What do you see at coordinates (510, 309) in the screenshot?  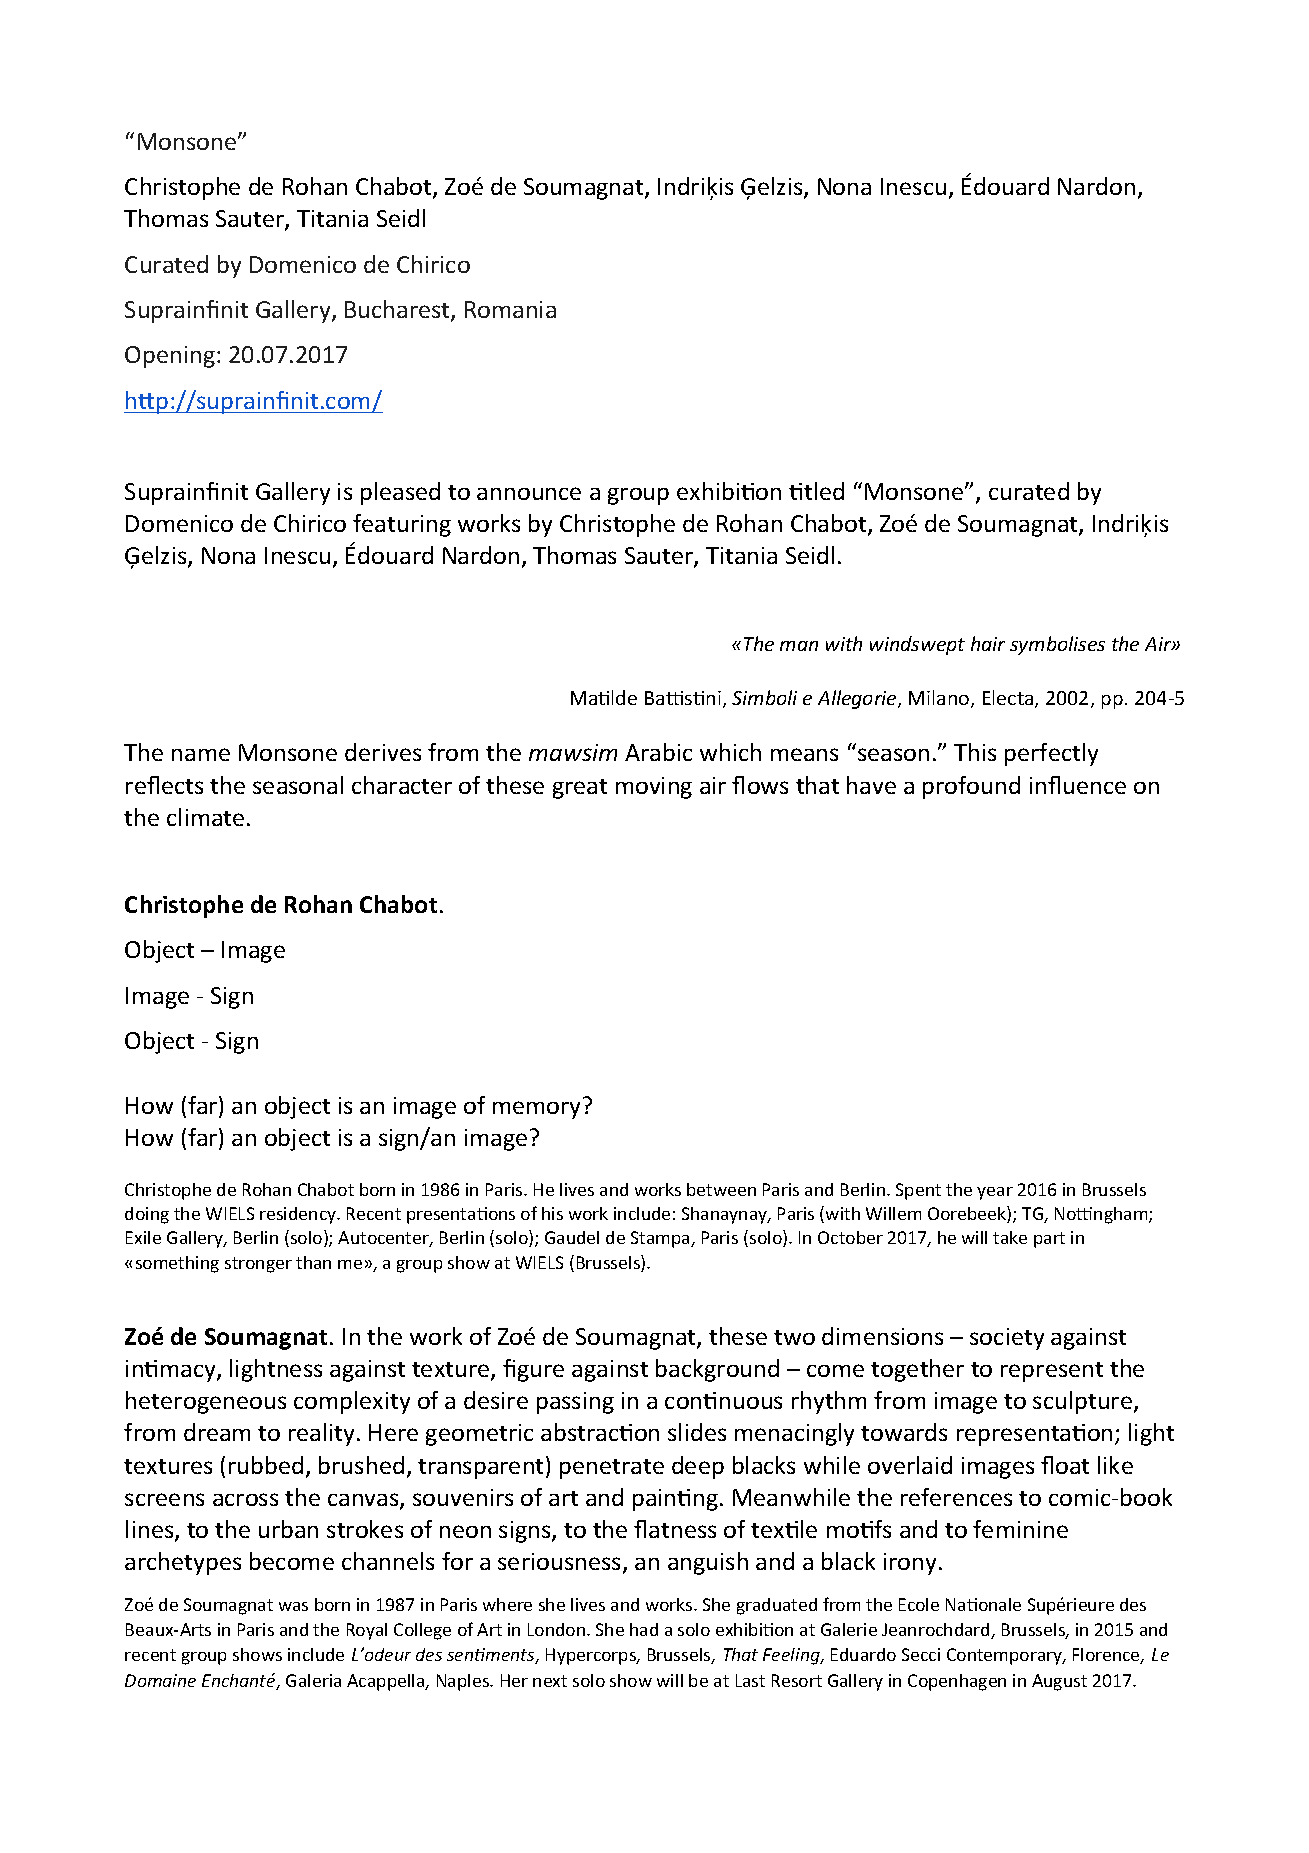 I see `Romania` at bounding box center [510, 309].
